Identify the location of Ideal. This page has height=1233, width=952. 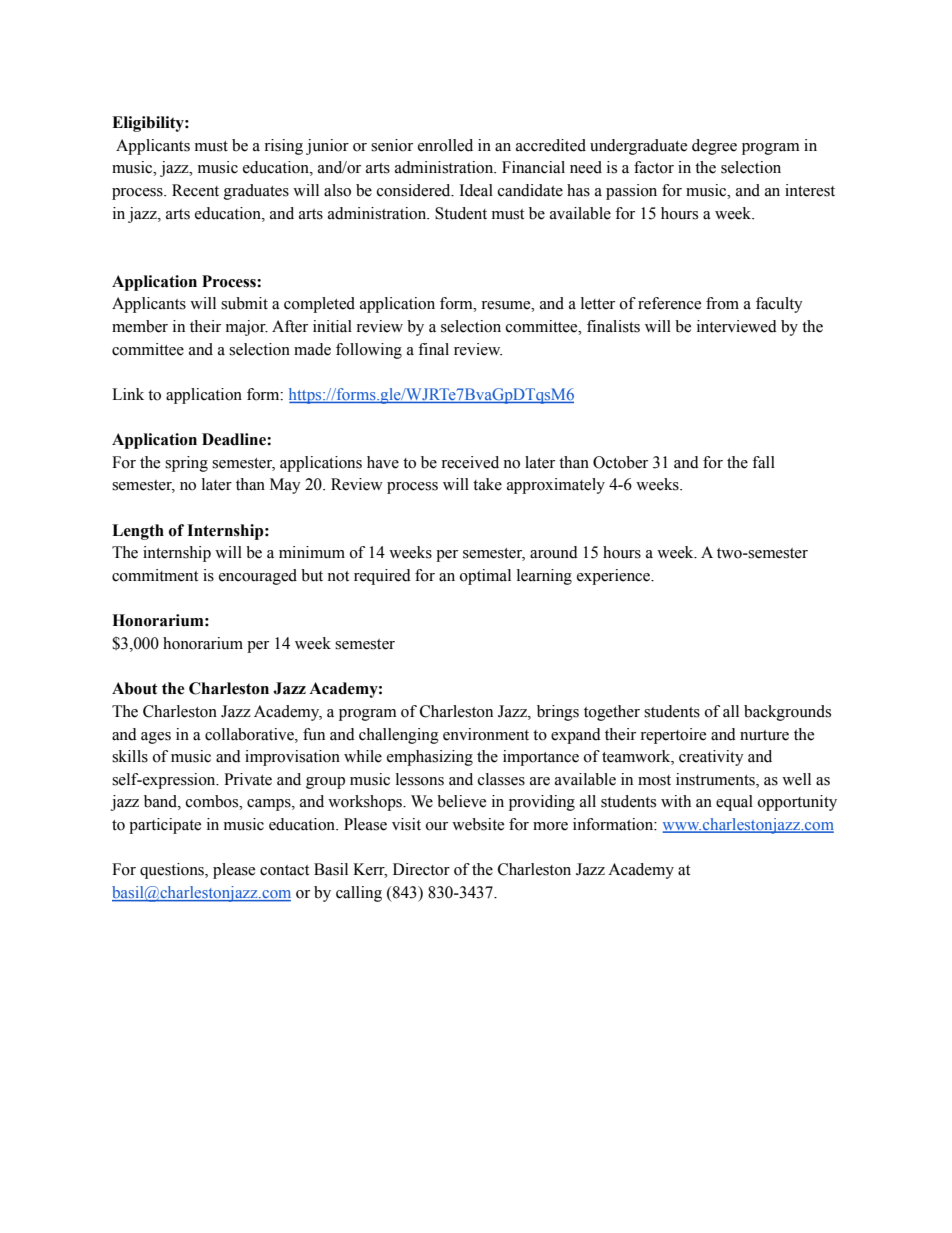
(476, 190).
